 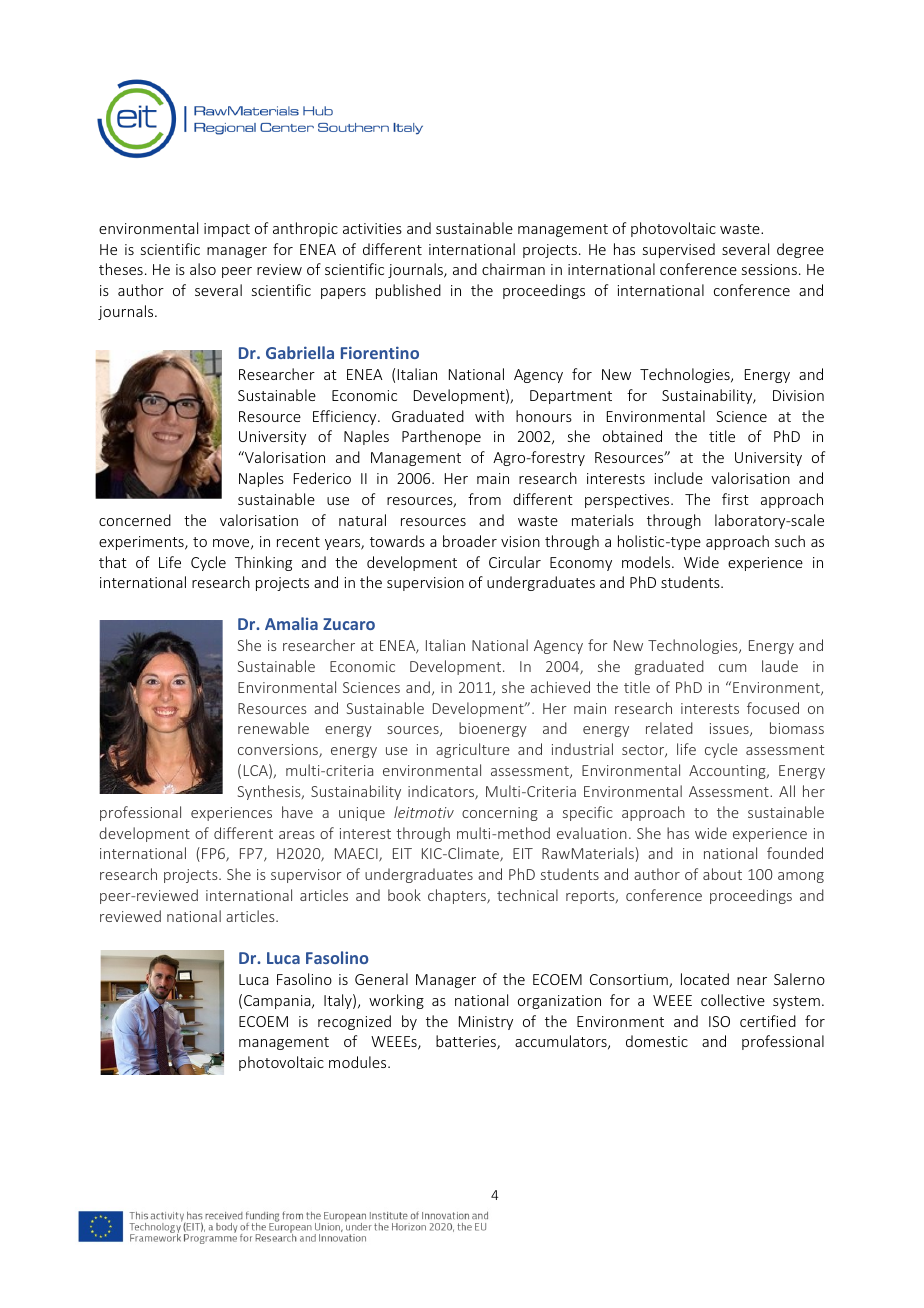 I want to click on Ministry, so click(x=486, y=1023).
